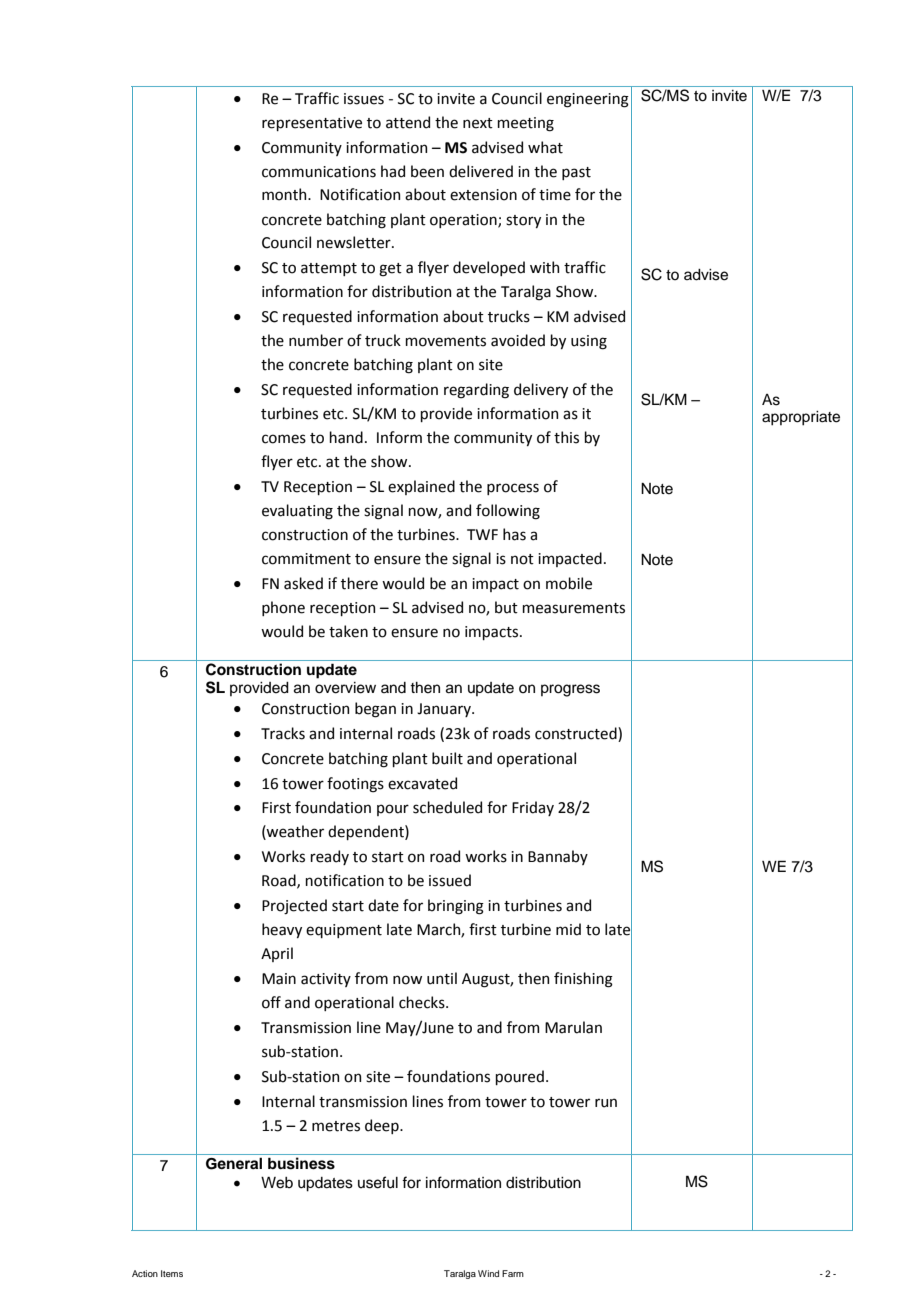 The image size is (924, 1308). I want to click on next, so click(478, 123).
